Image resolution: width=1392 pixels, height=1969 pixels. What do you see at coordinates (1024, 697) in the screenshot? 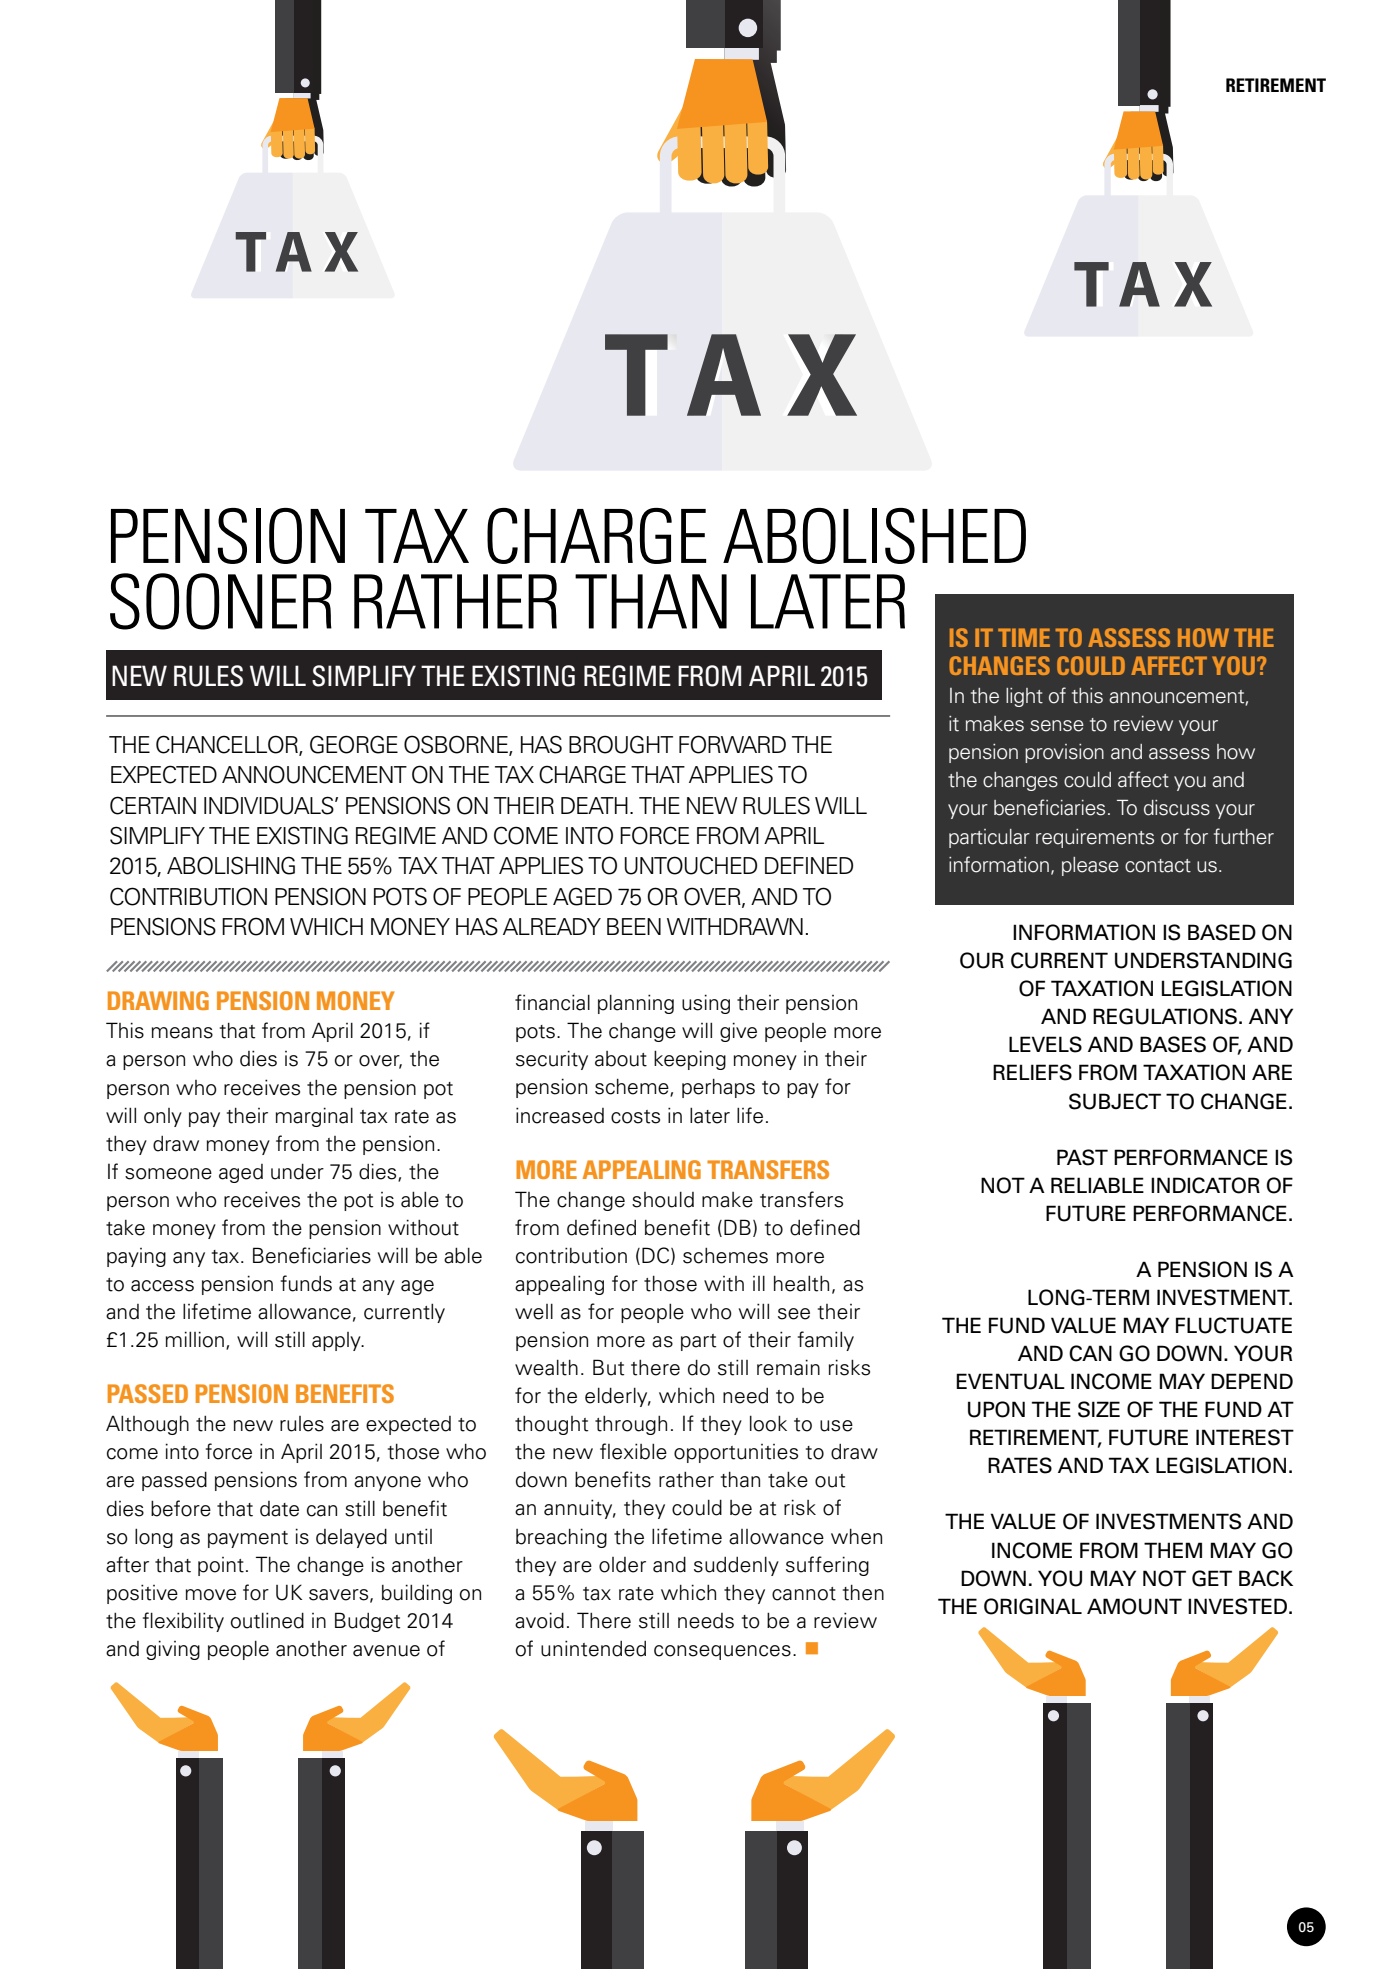
I see `light` at bounding box center [1024, 697].
